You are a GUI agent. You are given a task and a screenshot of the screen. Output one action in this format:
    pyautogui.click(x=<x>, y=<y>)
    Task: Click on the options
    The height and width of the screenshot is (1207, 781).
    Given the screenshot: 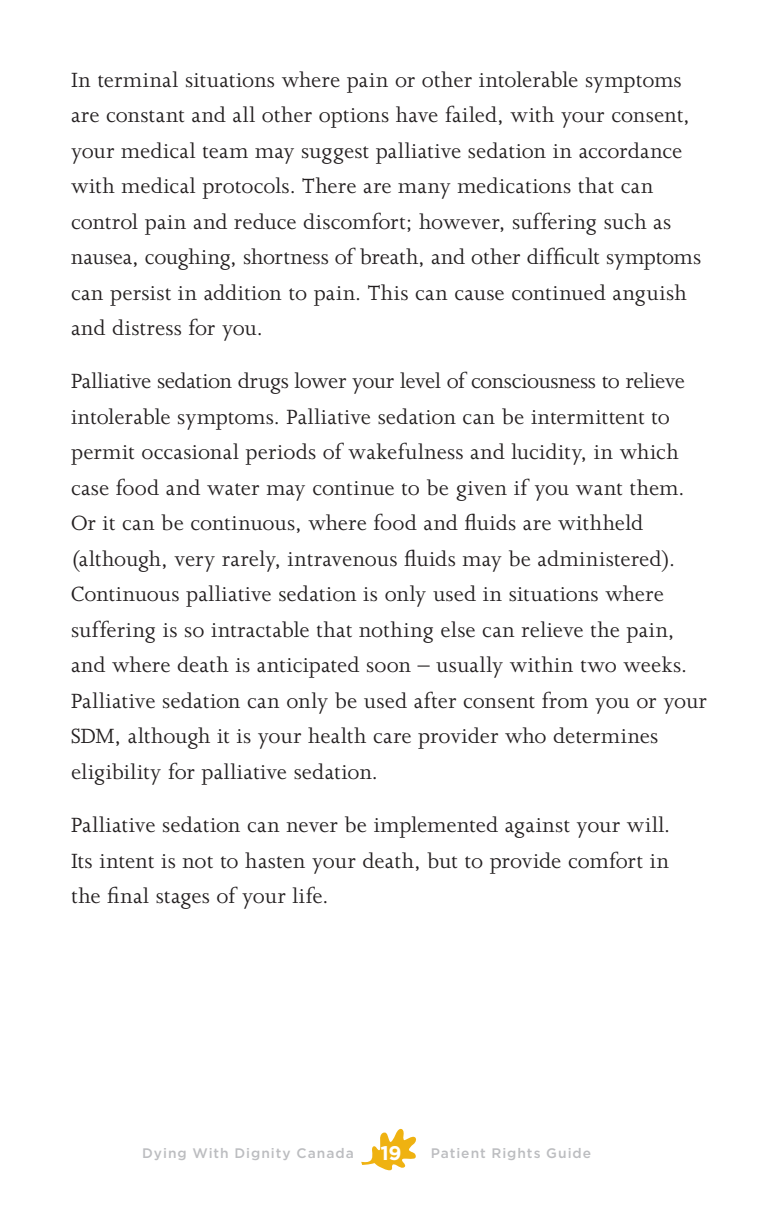 What is the action you would take?
    pyautogui.click(x=354, y=118)
